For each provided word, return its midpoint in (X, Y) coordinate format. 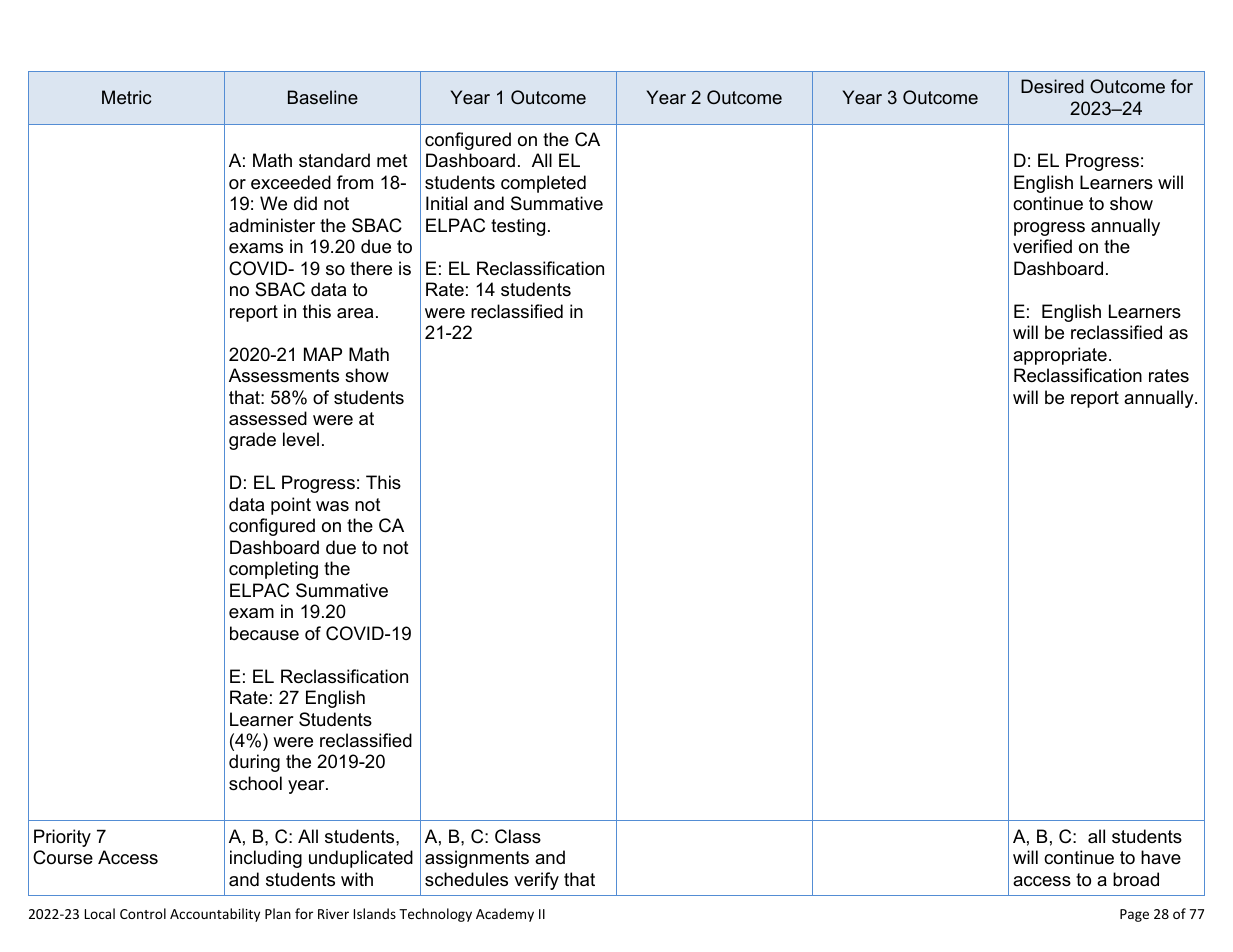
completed (543, 184)
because (264, 633)
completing (273, 570)
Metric (126, 97)
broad (1136, 879)
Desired (1052, 86)
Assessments (284, 375)
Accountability (215, 915)
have (1161, 857)
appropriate (1060, 356)
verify (536, 881)
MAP (323, 354)
